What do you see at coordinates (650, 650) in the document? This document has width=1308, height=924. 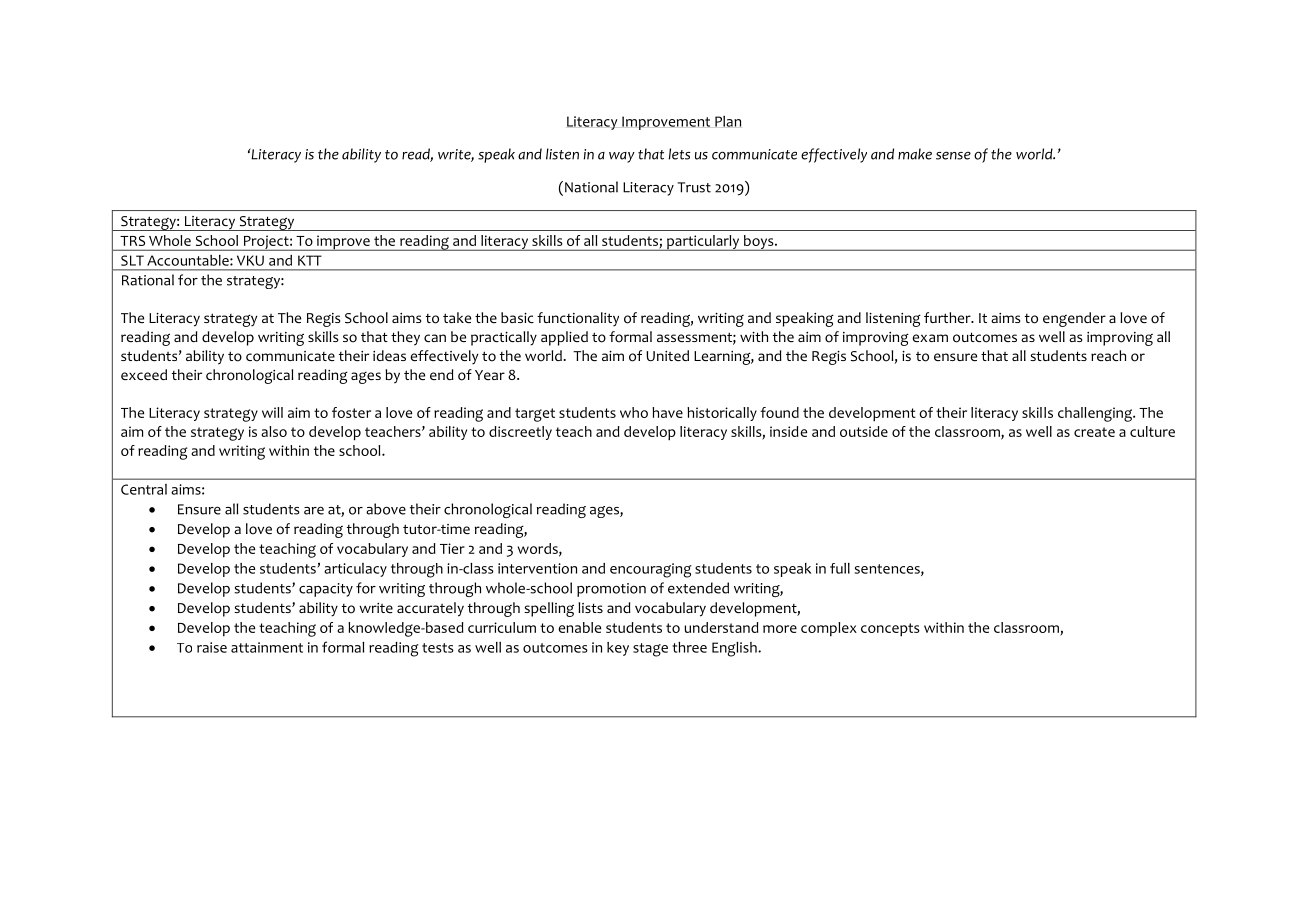 I see `stage` at bounding box center [650, 650].
